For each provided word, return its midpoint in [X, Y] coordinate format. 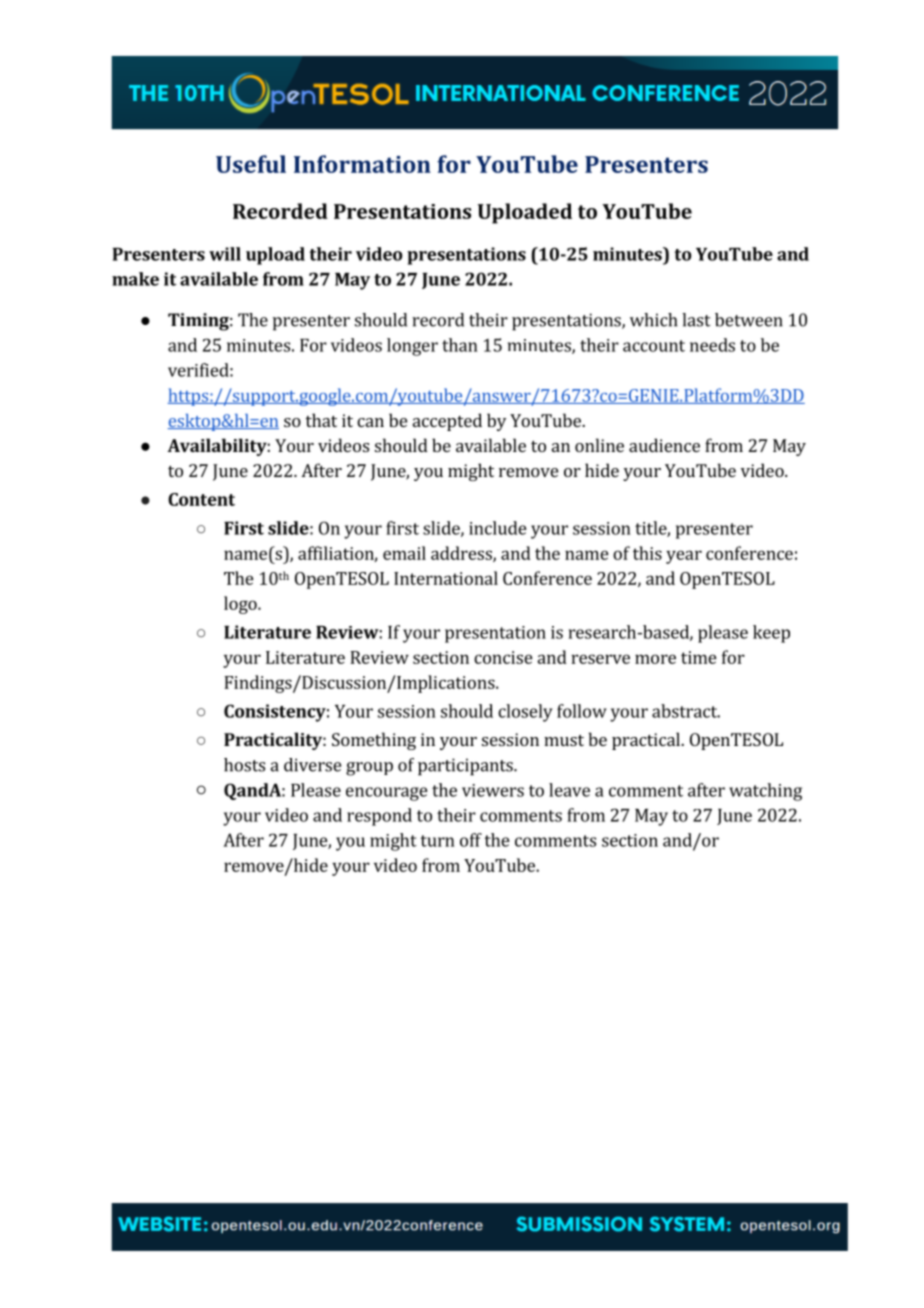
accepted [447, 422]
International [446, 578]
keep [771, 634]
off [471, 840]
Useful [251, 164]
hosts [244, 765]
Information [362, 164]
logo [241, 605]
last [696, 320]
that [321, 420]
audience [664, 445]
